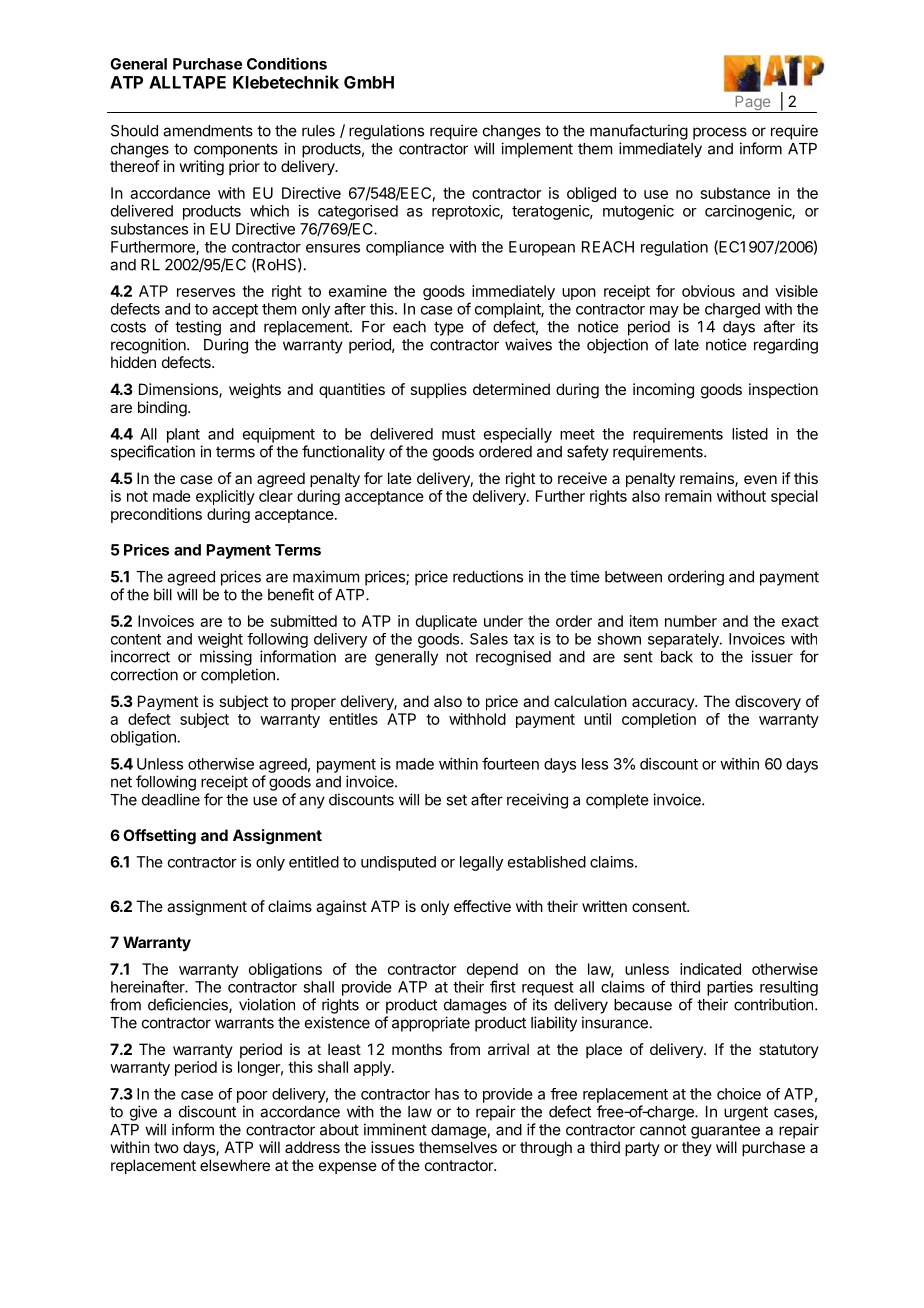  Describe the element at coordinates (708, 291) in the screenshot. I see `obvious` at that location.
